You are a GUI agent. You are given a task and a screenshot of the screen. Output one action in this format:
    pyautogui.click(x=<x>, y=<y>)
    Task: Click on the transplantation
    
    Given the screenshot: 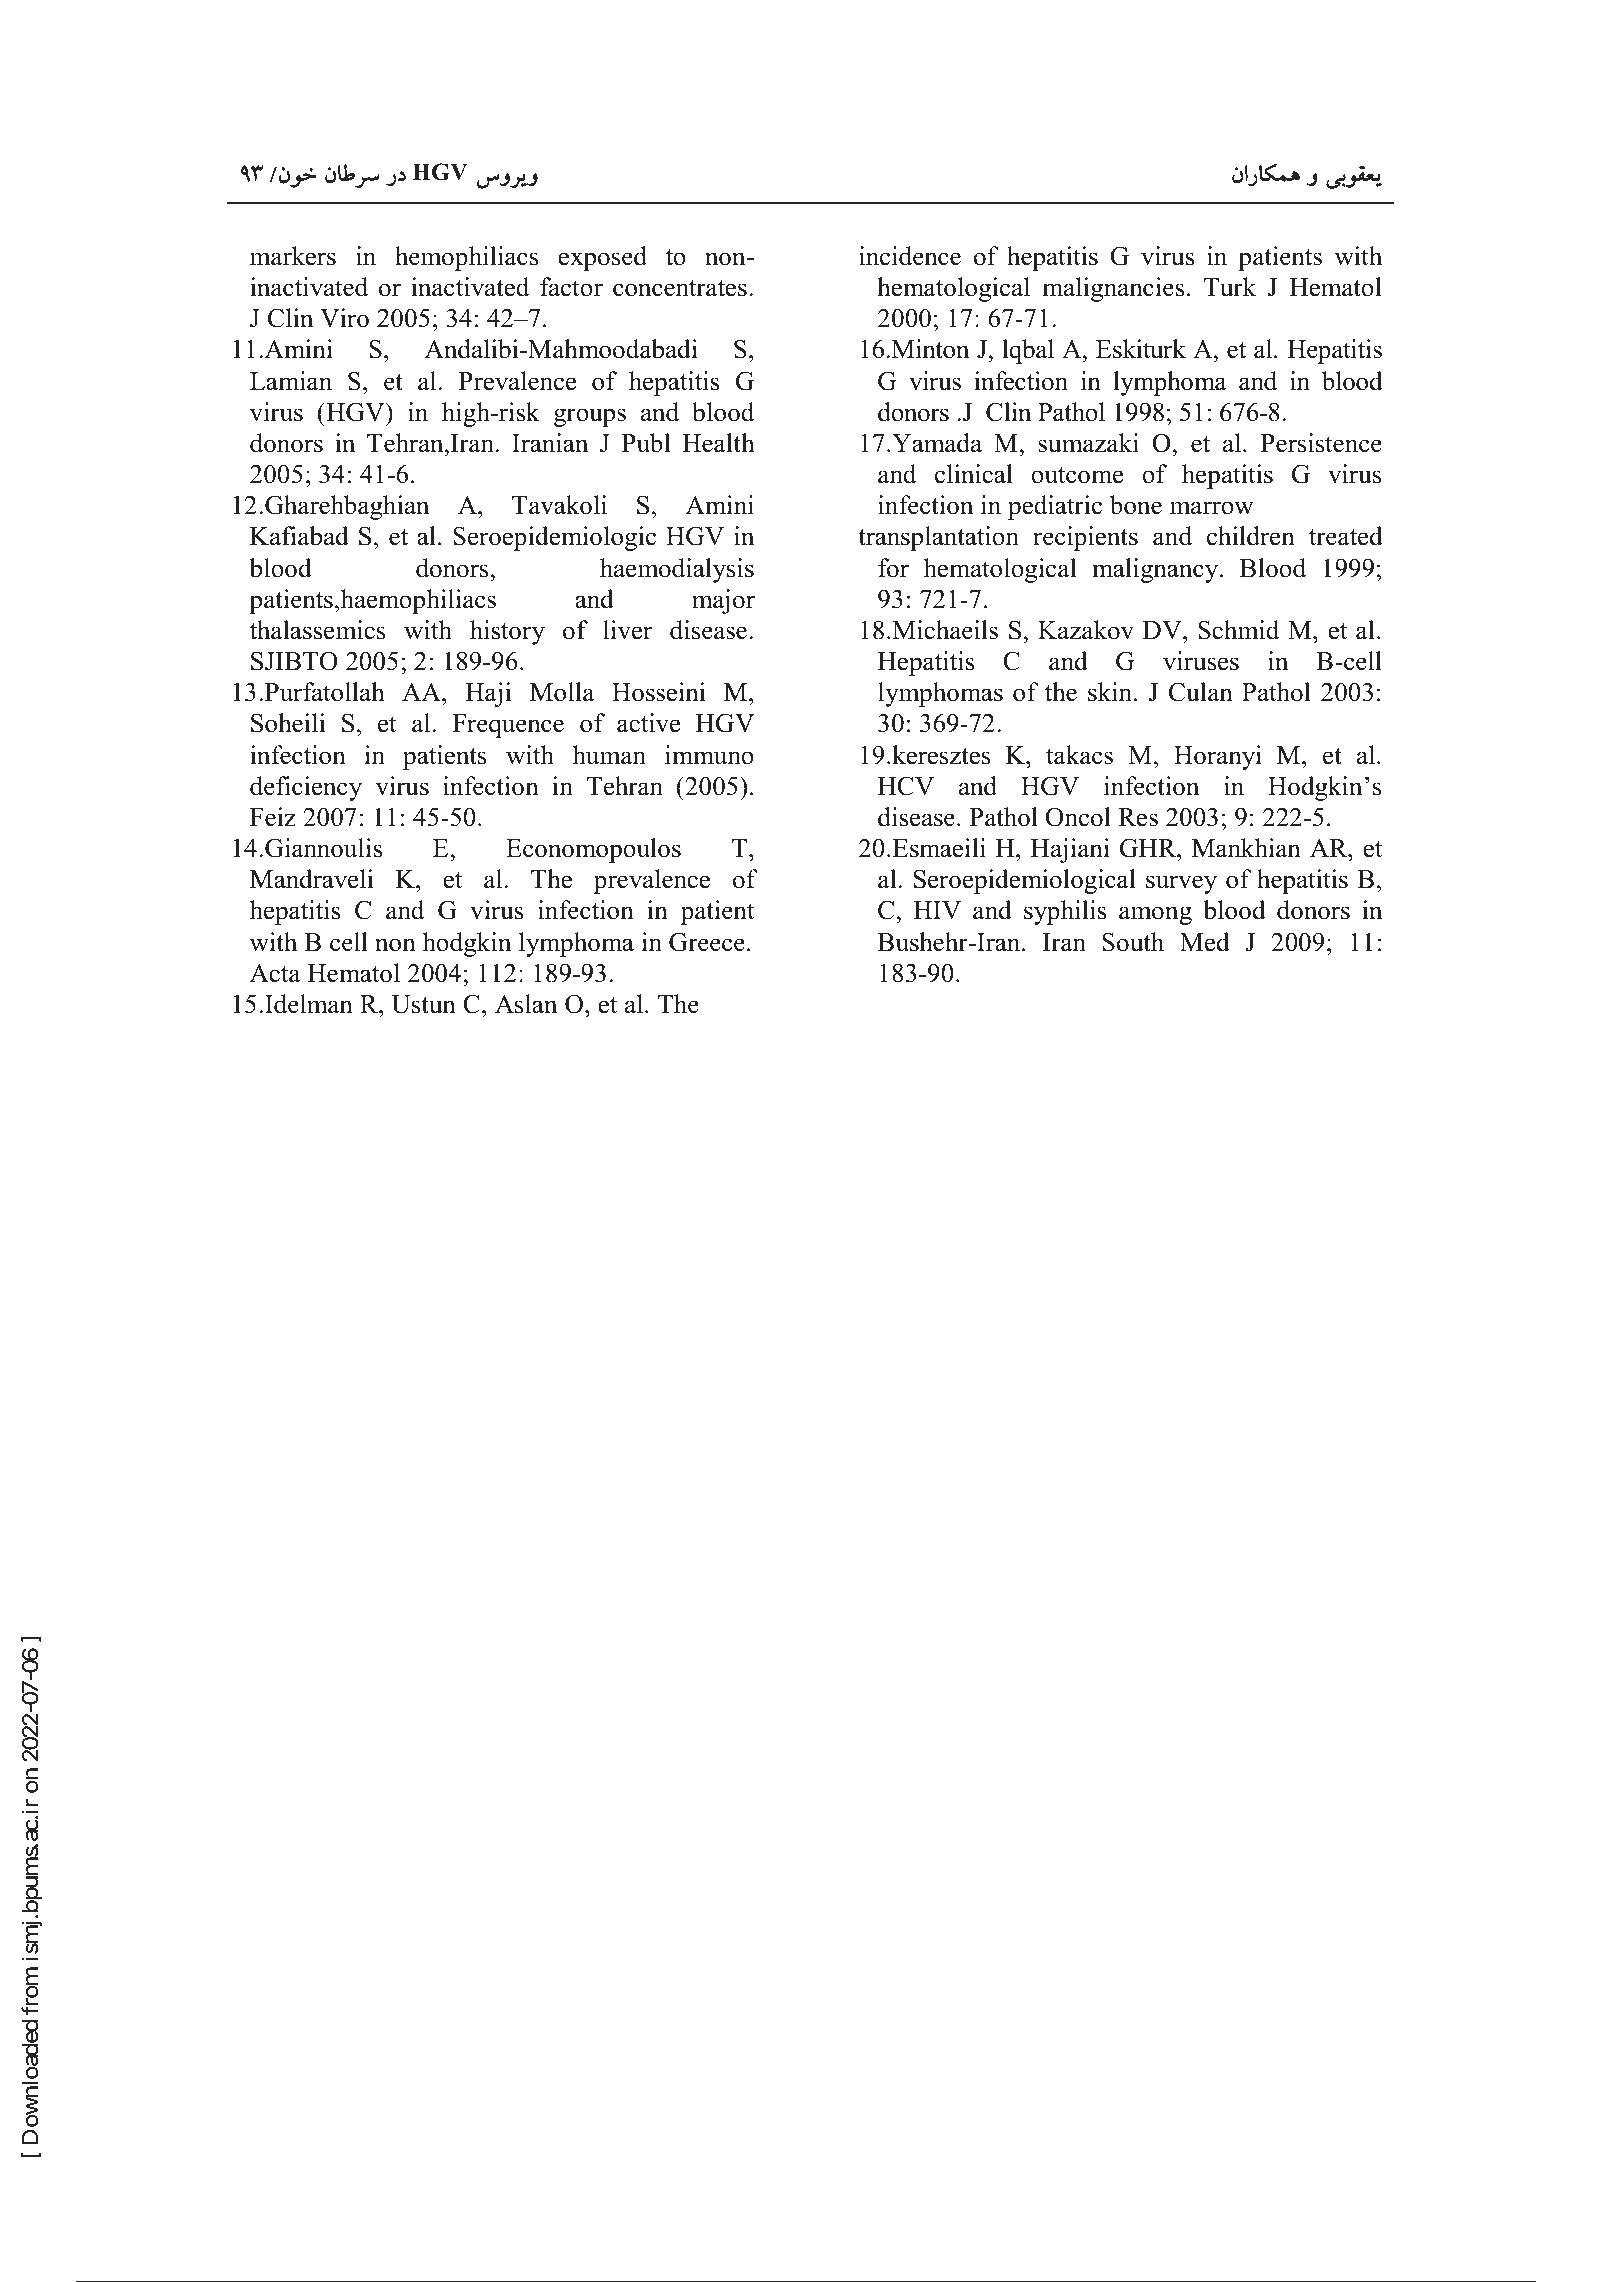 What is the action you would take?
    pyautogui.click(x=938, y=538)
